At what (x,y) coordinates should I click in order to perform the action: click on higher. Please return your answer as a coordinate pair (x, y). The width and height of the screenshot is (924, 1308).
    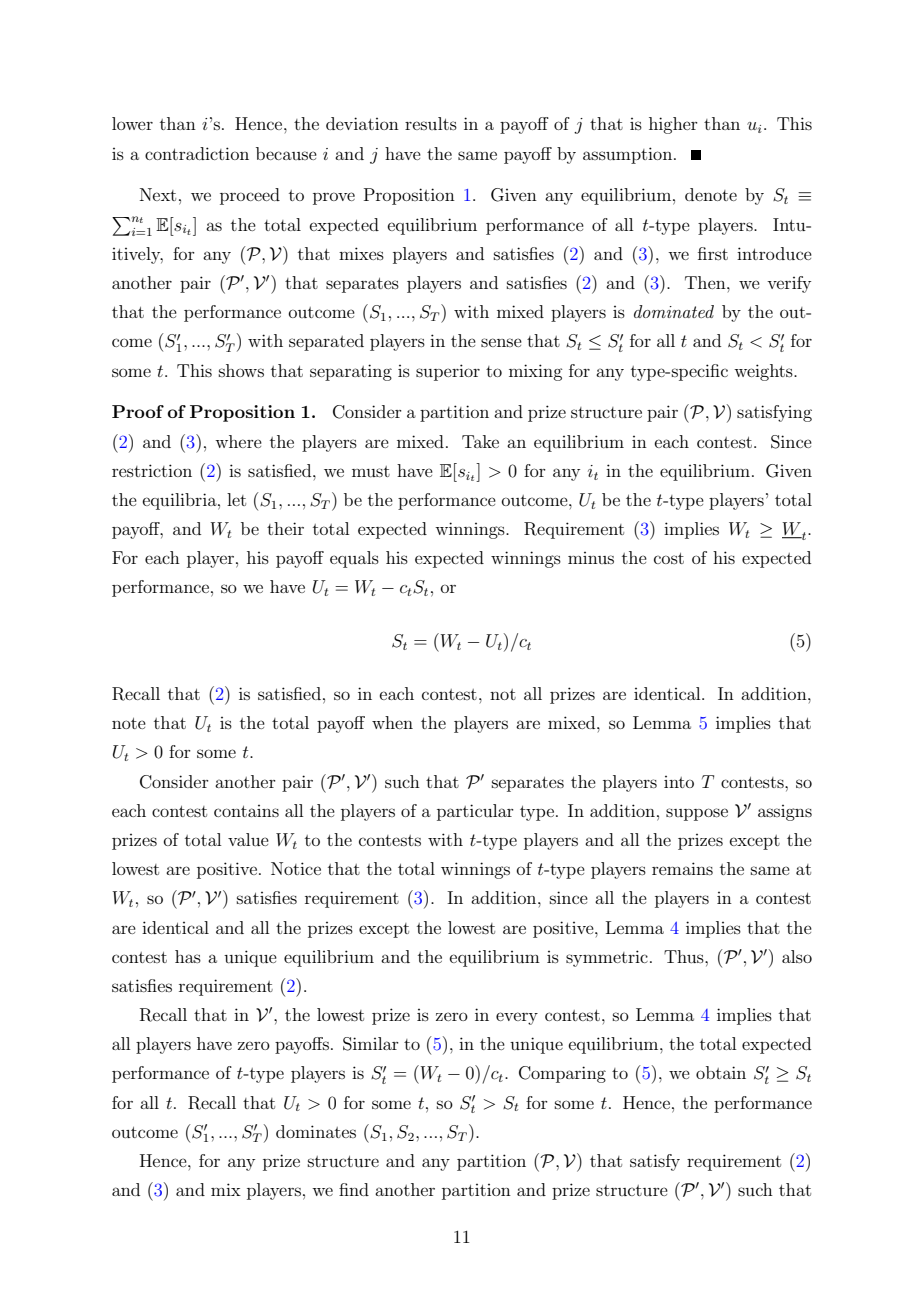
    Looking at the image, I should click on (673, 125).
